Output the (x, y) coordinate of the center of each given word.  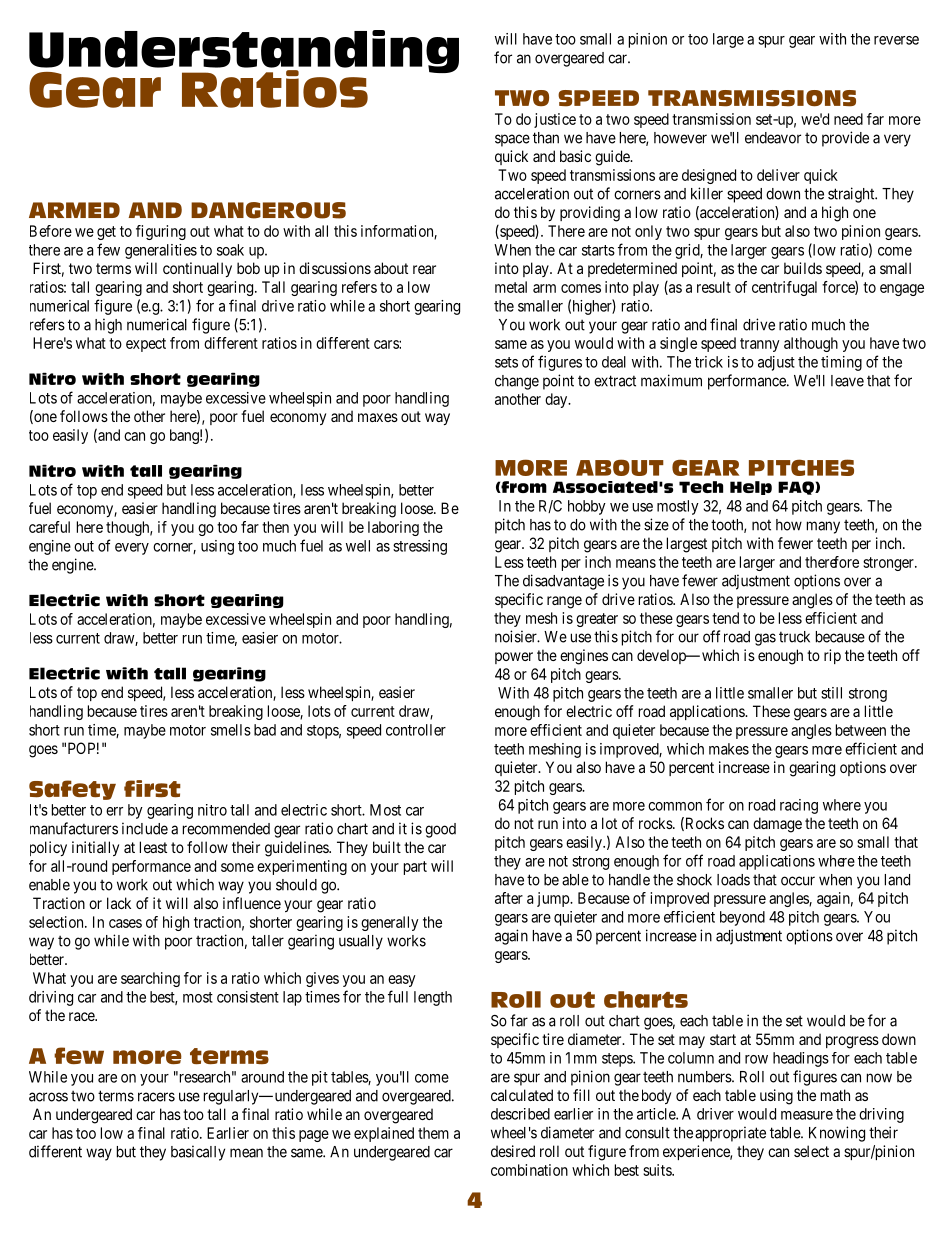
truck (794, 637)
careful (49, 527)
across (48, 1097)
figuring (161, 232)
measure (807, 1115)
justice (555, 120)
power (514, 658)
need (848, 119)
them (433, 1133)
